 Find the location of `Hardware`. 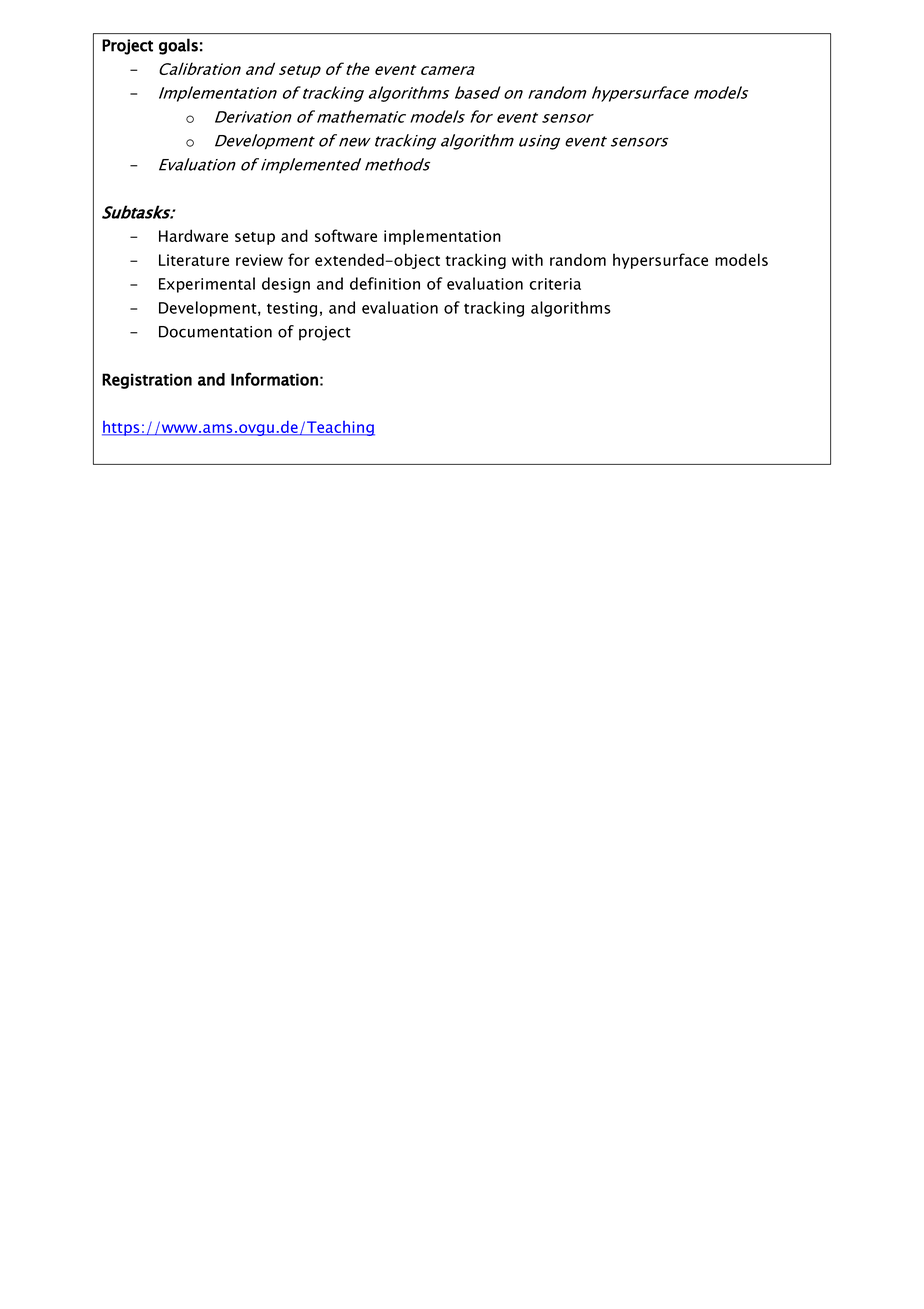

Hardware is located at coordinates (193, 235).
